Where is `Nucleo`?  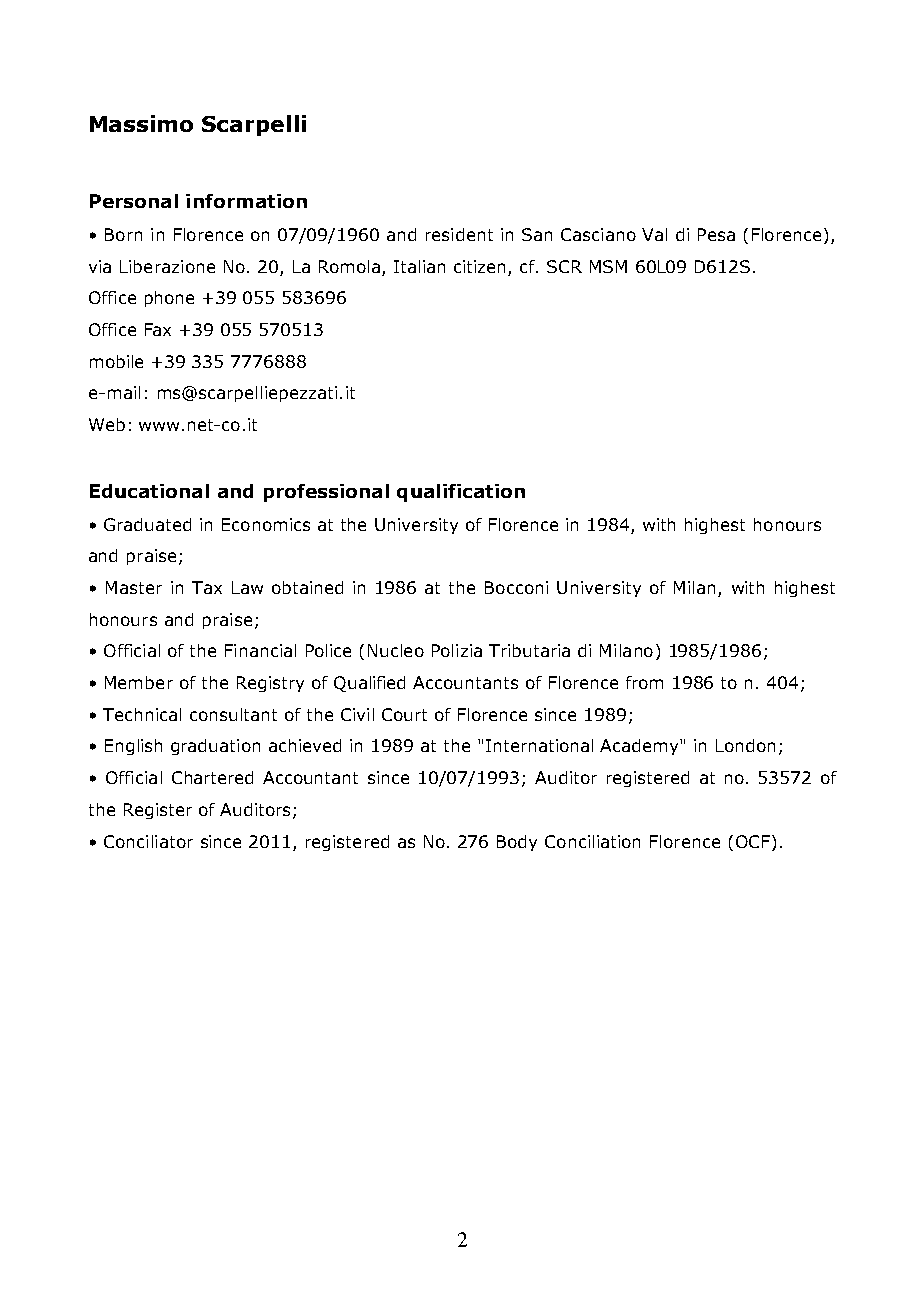
Nucleo is located at coordinates (396, 650).
